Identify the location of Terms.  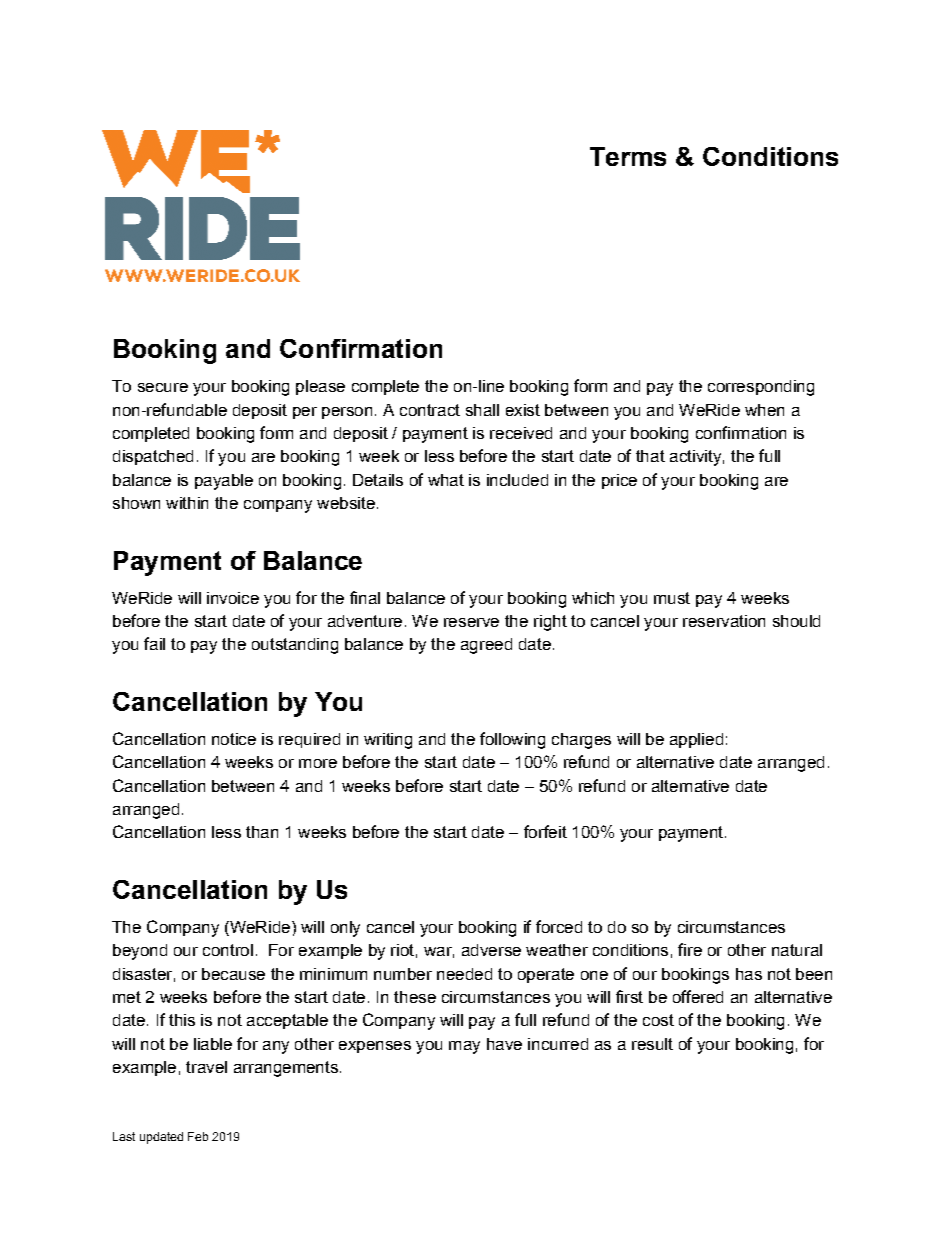
(628, 156).
